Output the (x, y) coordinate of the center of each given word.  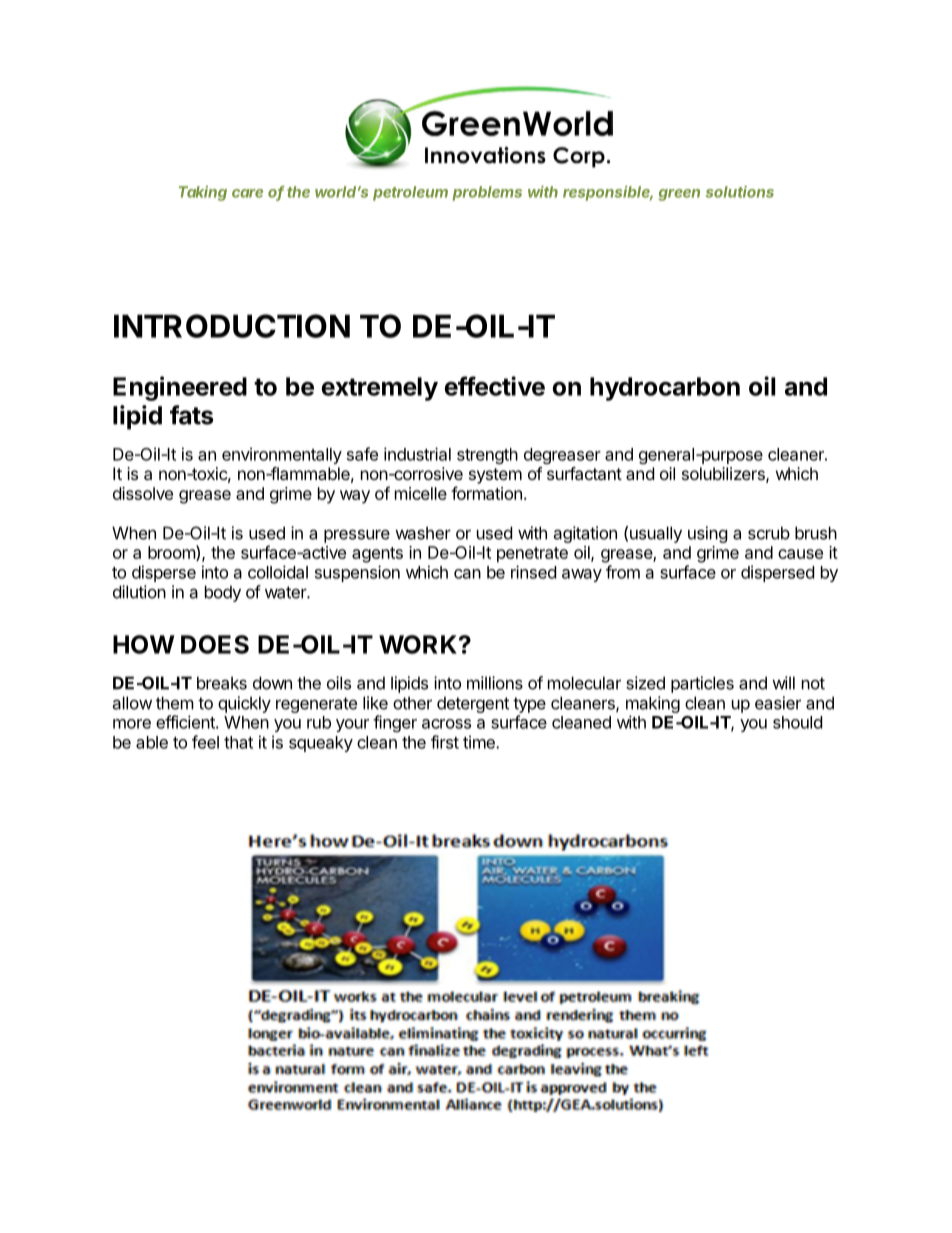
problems (487, 193)
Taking (203, 193)
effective (494, 386)
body (223, 593)
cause (800, 554)
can (467, 574)
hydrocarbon (665, 389)
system (495, 476)
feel (205, 742)
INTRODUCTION (232, 326)
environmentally (282, 455)
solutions (739, 192)
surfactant (584, 473)
